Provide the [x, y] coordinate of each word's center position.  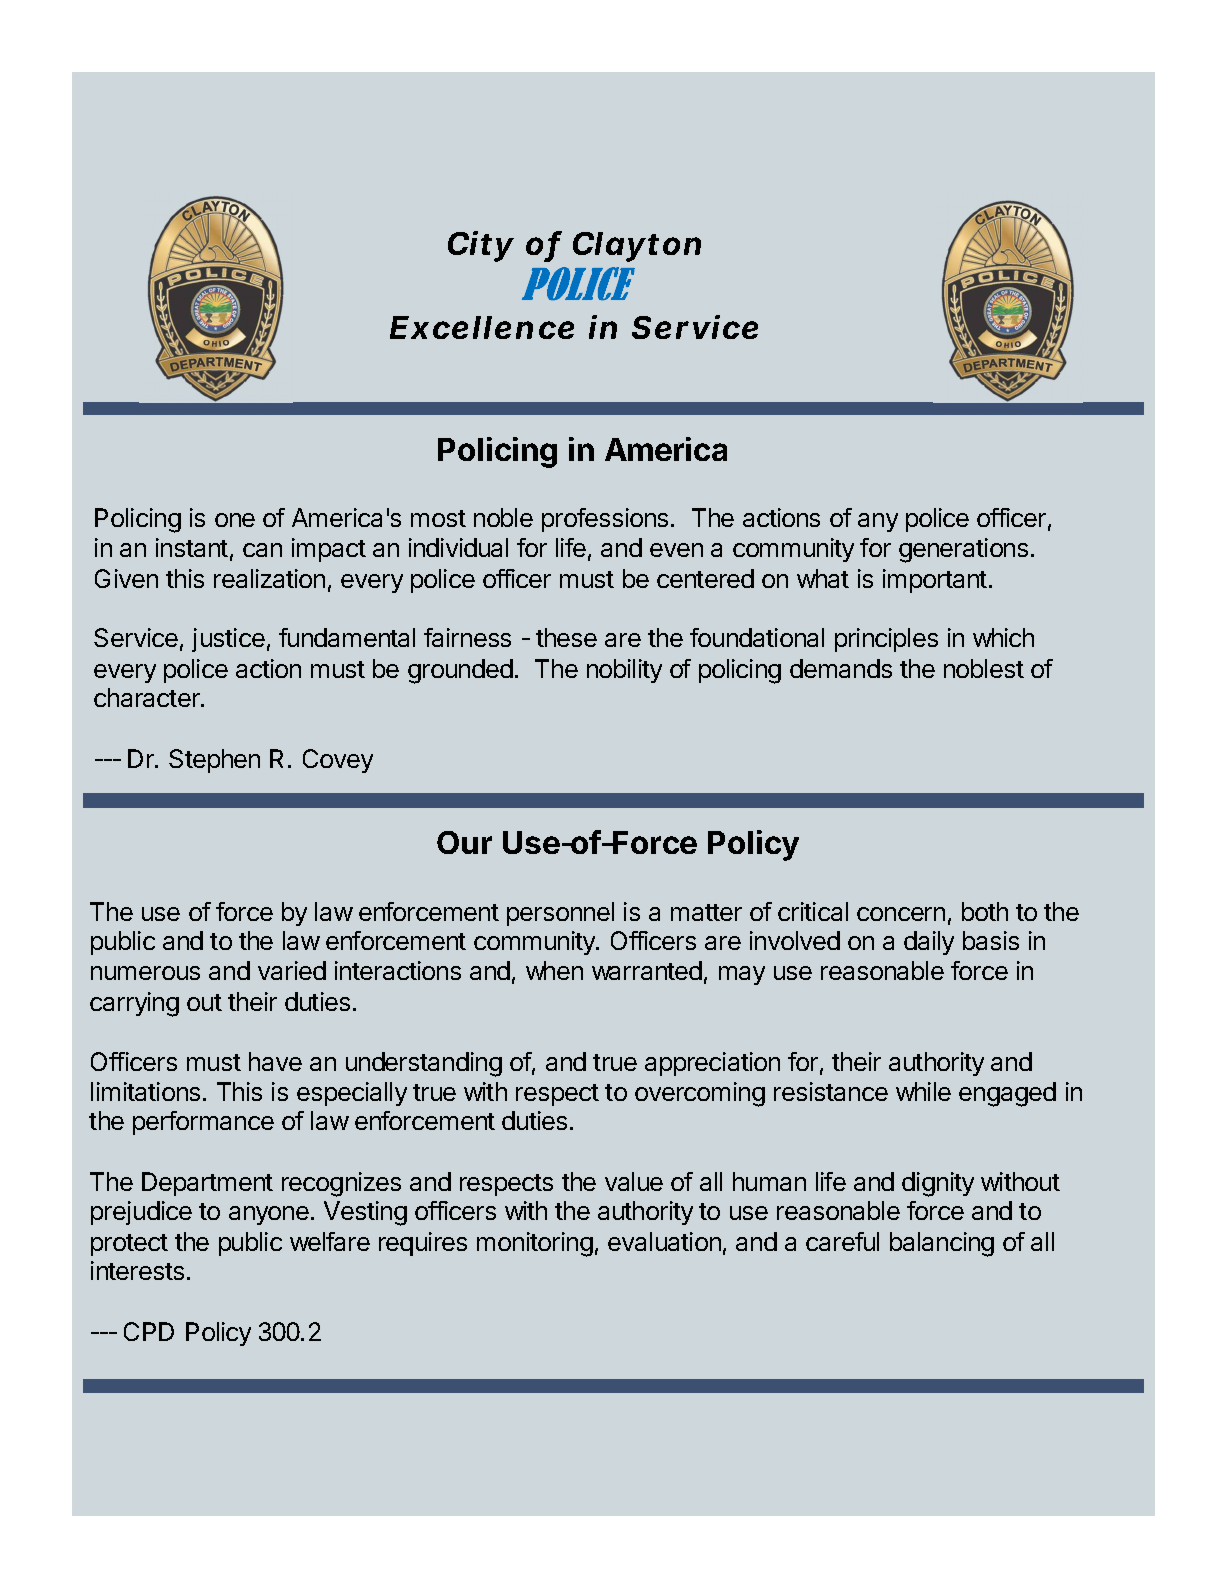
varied [292, 970]
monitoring [535, 1244]
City [481, 246]
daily [929, 943]
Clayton [637, 247]
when [554, 970]
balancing [942, 1244]
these [566, 637]
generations [963, 550]
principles [886, 640]
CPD [149, 1331]
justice [228, 640]
